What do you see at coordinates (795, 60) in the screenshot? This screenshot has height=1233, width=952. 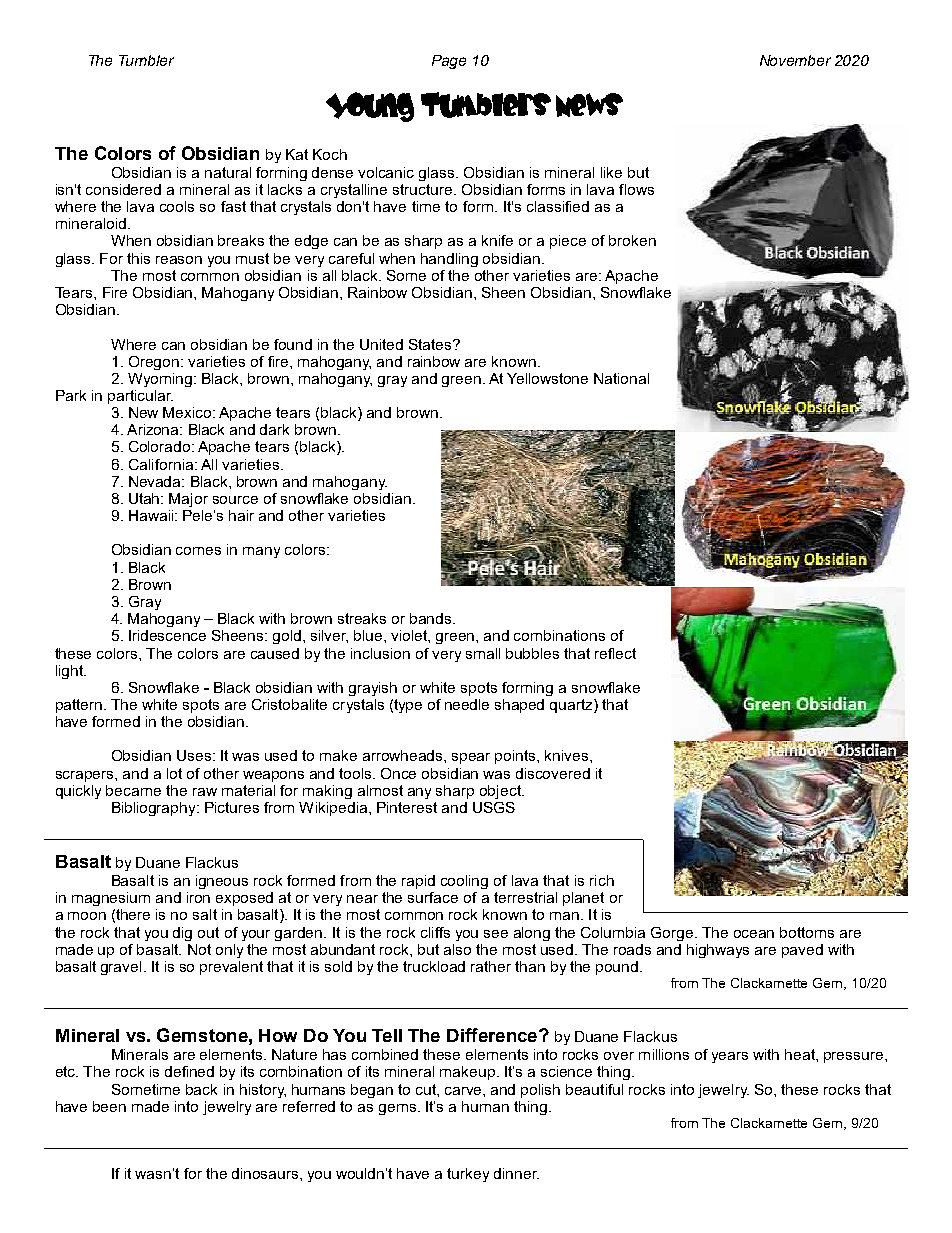 I see `November` at bounding box center [795, 60].
